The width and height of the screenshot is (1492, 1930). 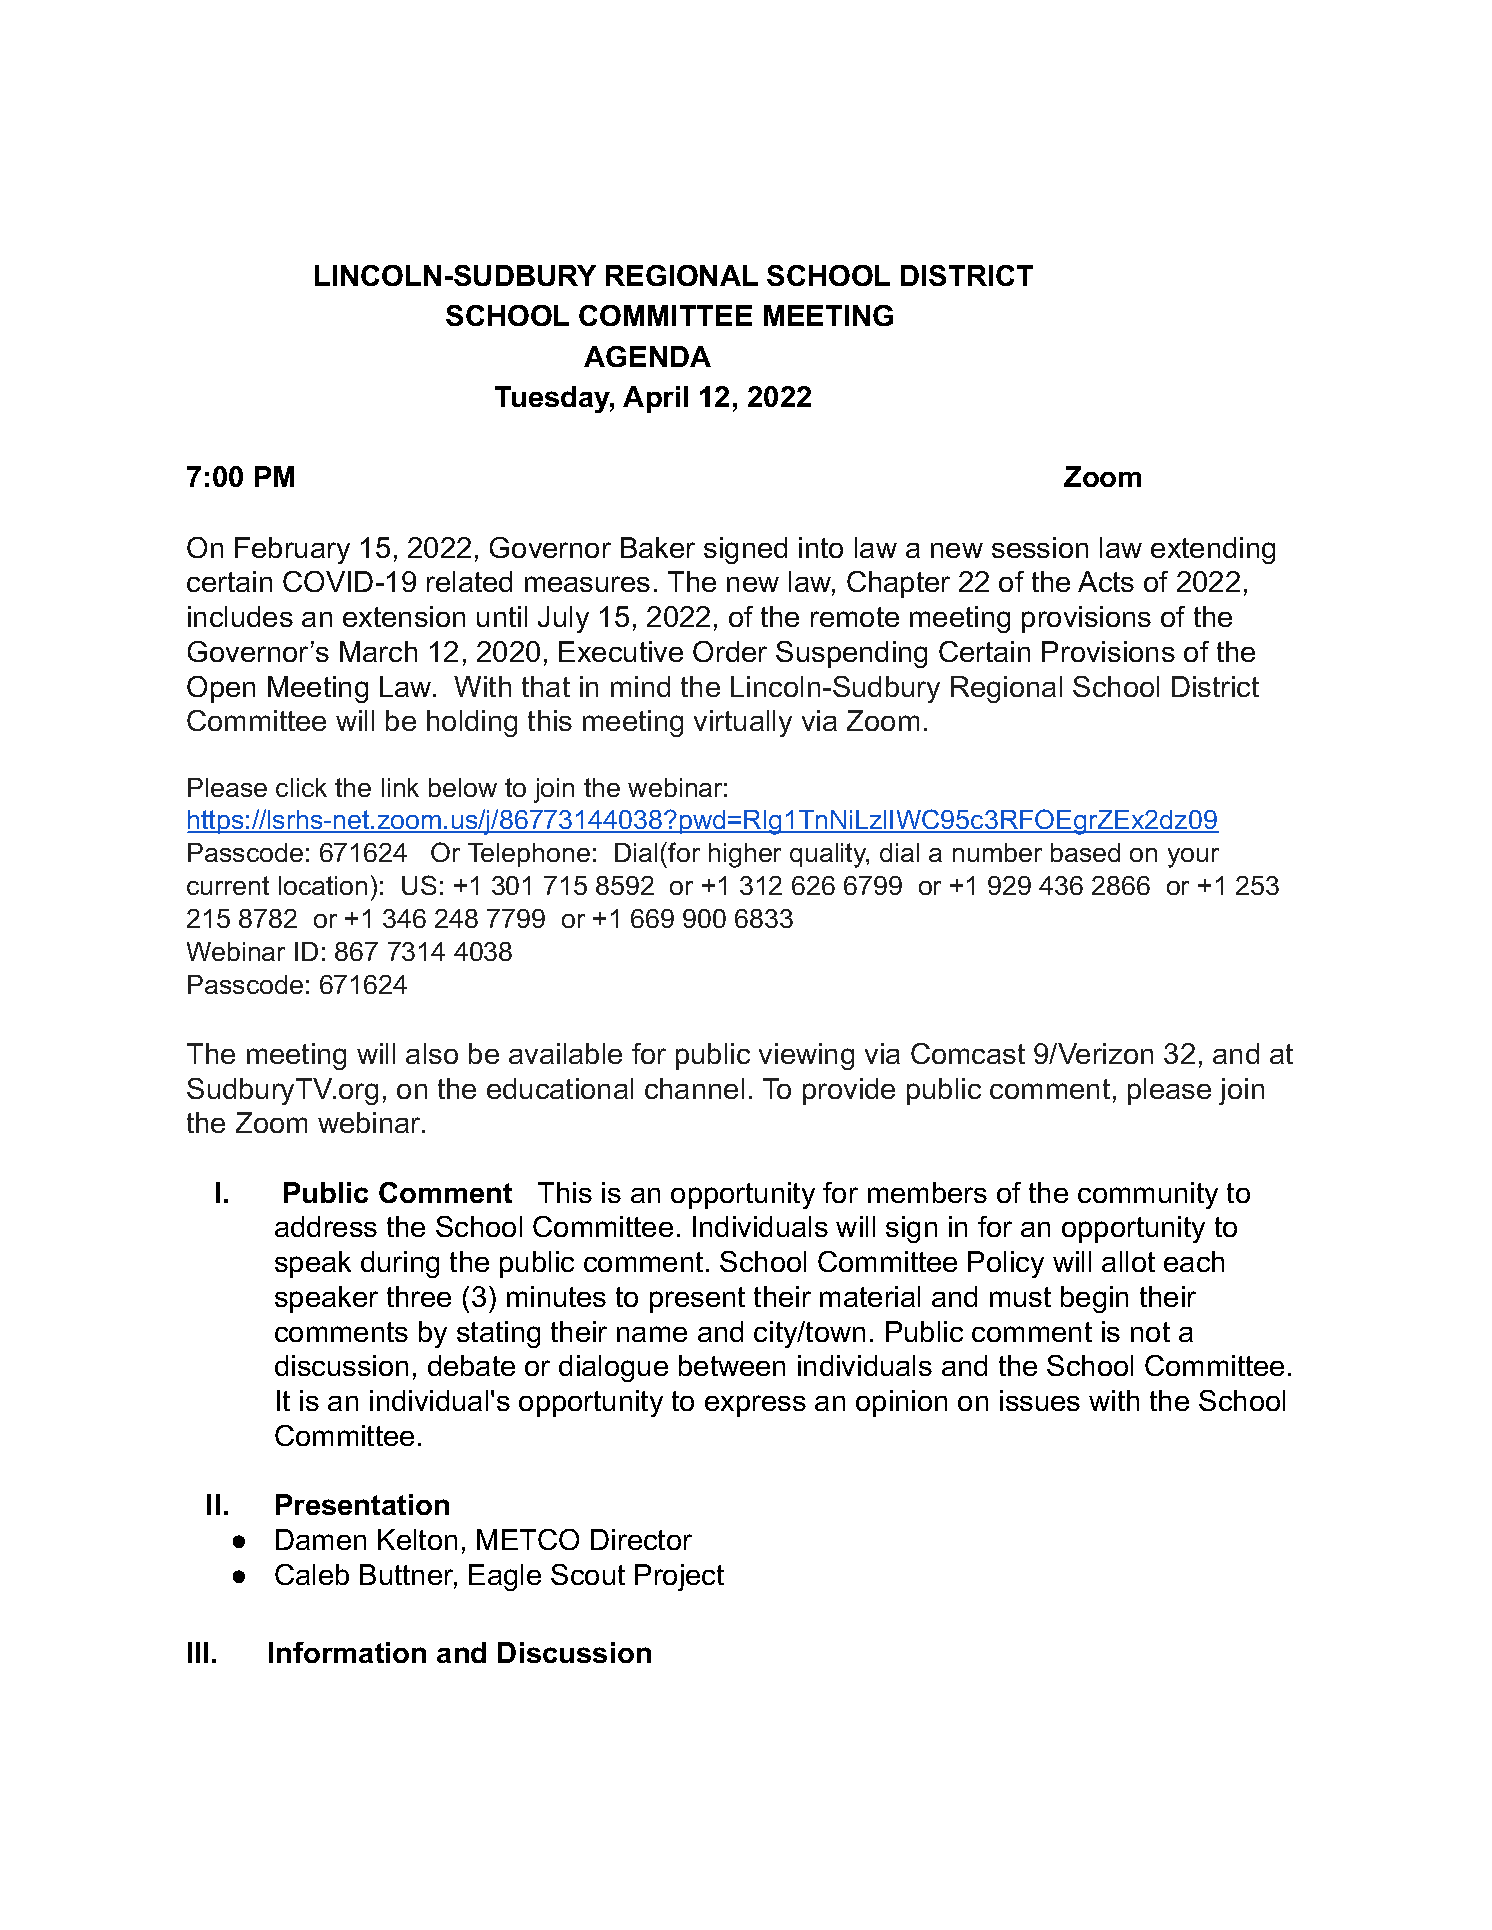 I want to click on click, so click(x=301, y=787).
